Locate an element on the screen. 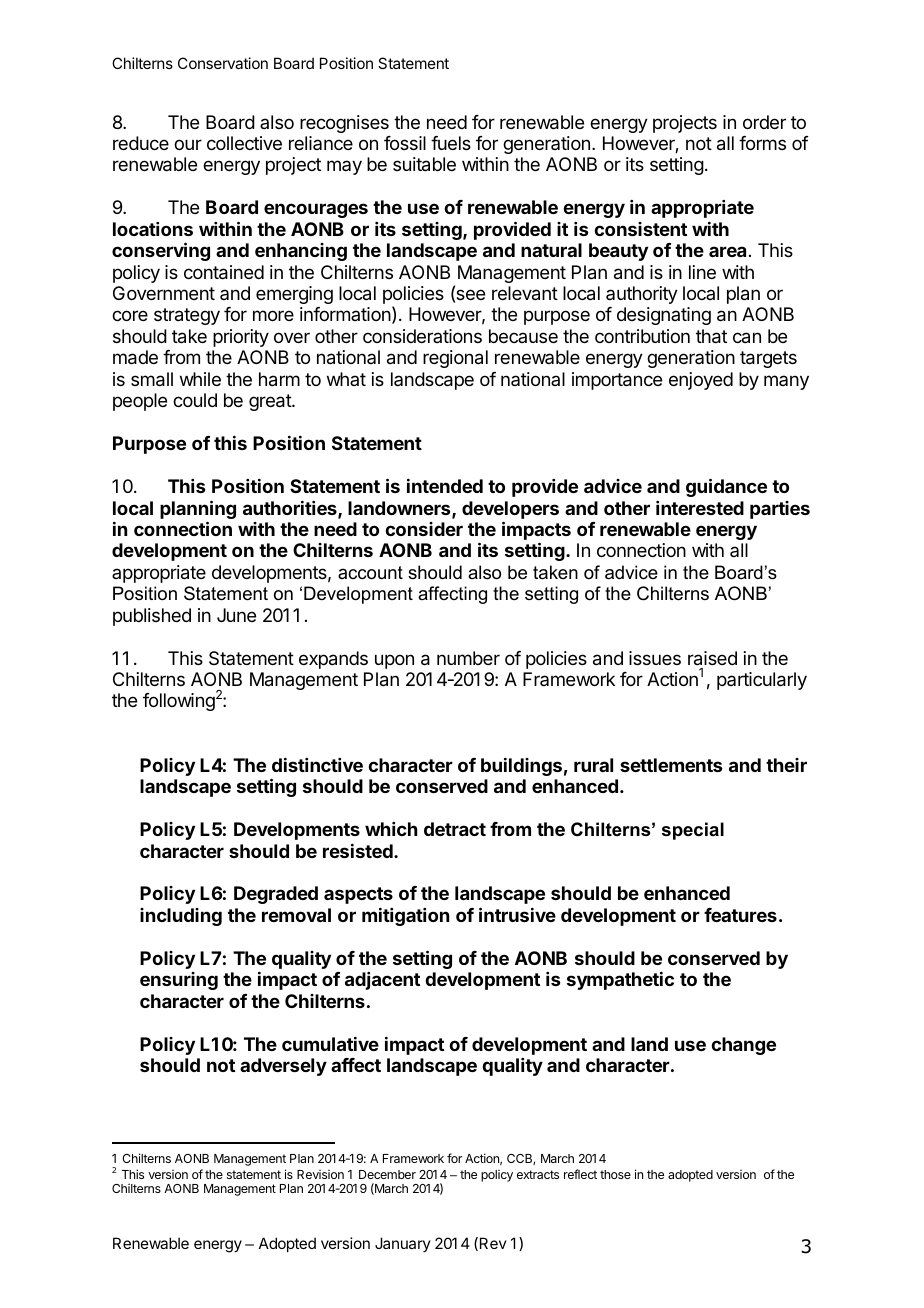 Image resolution: width=924 pixels, height=1308 pixels. June is located at coordinates (236, 615).
